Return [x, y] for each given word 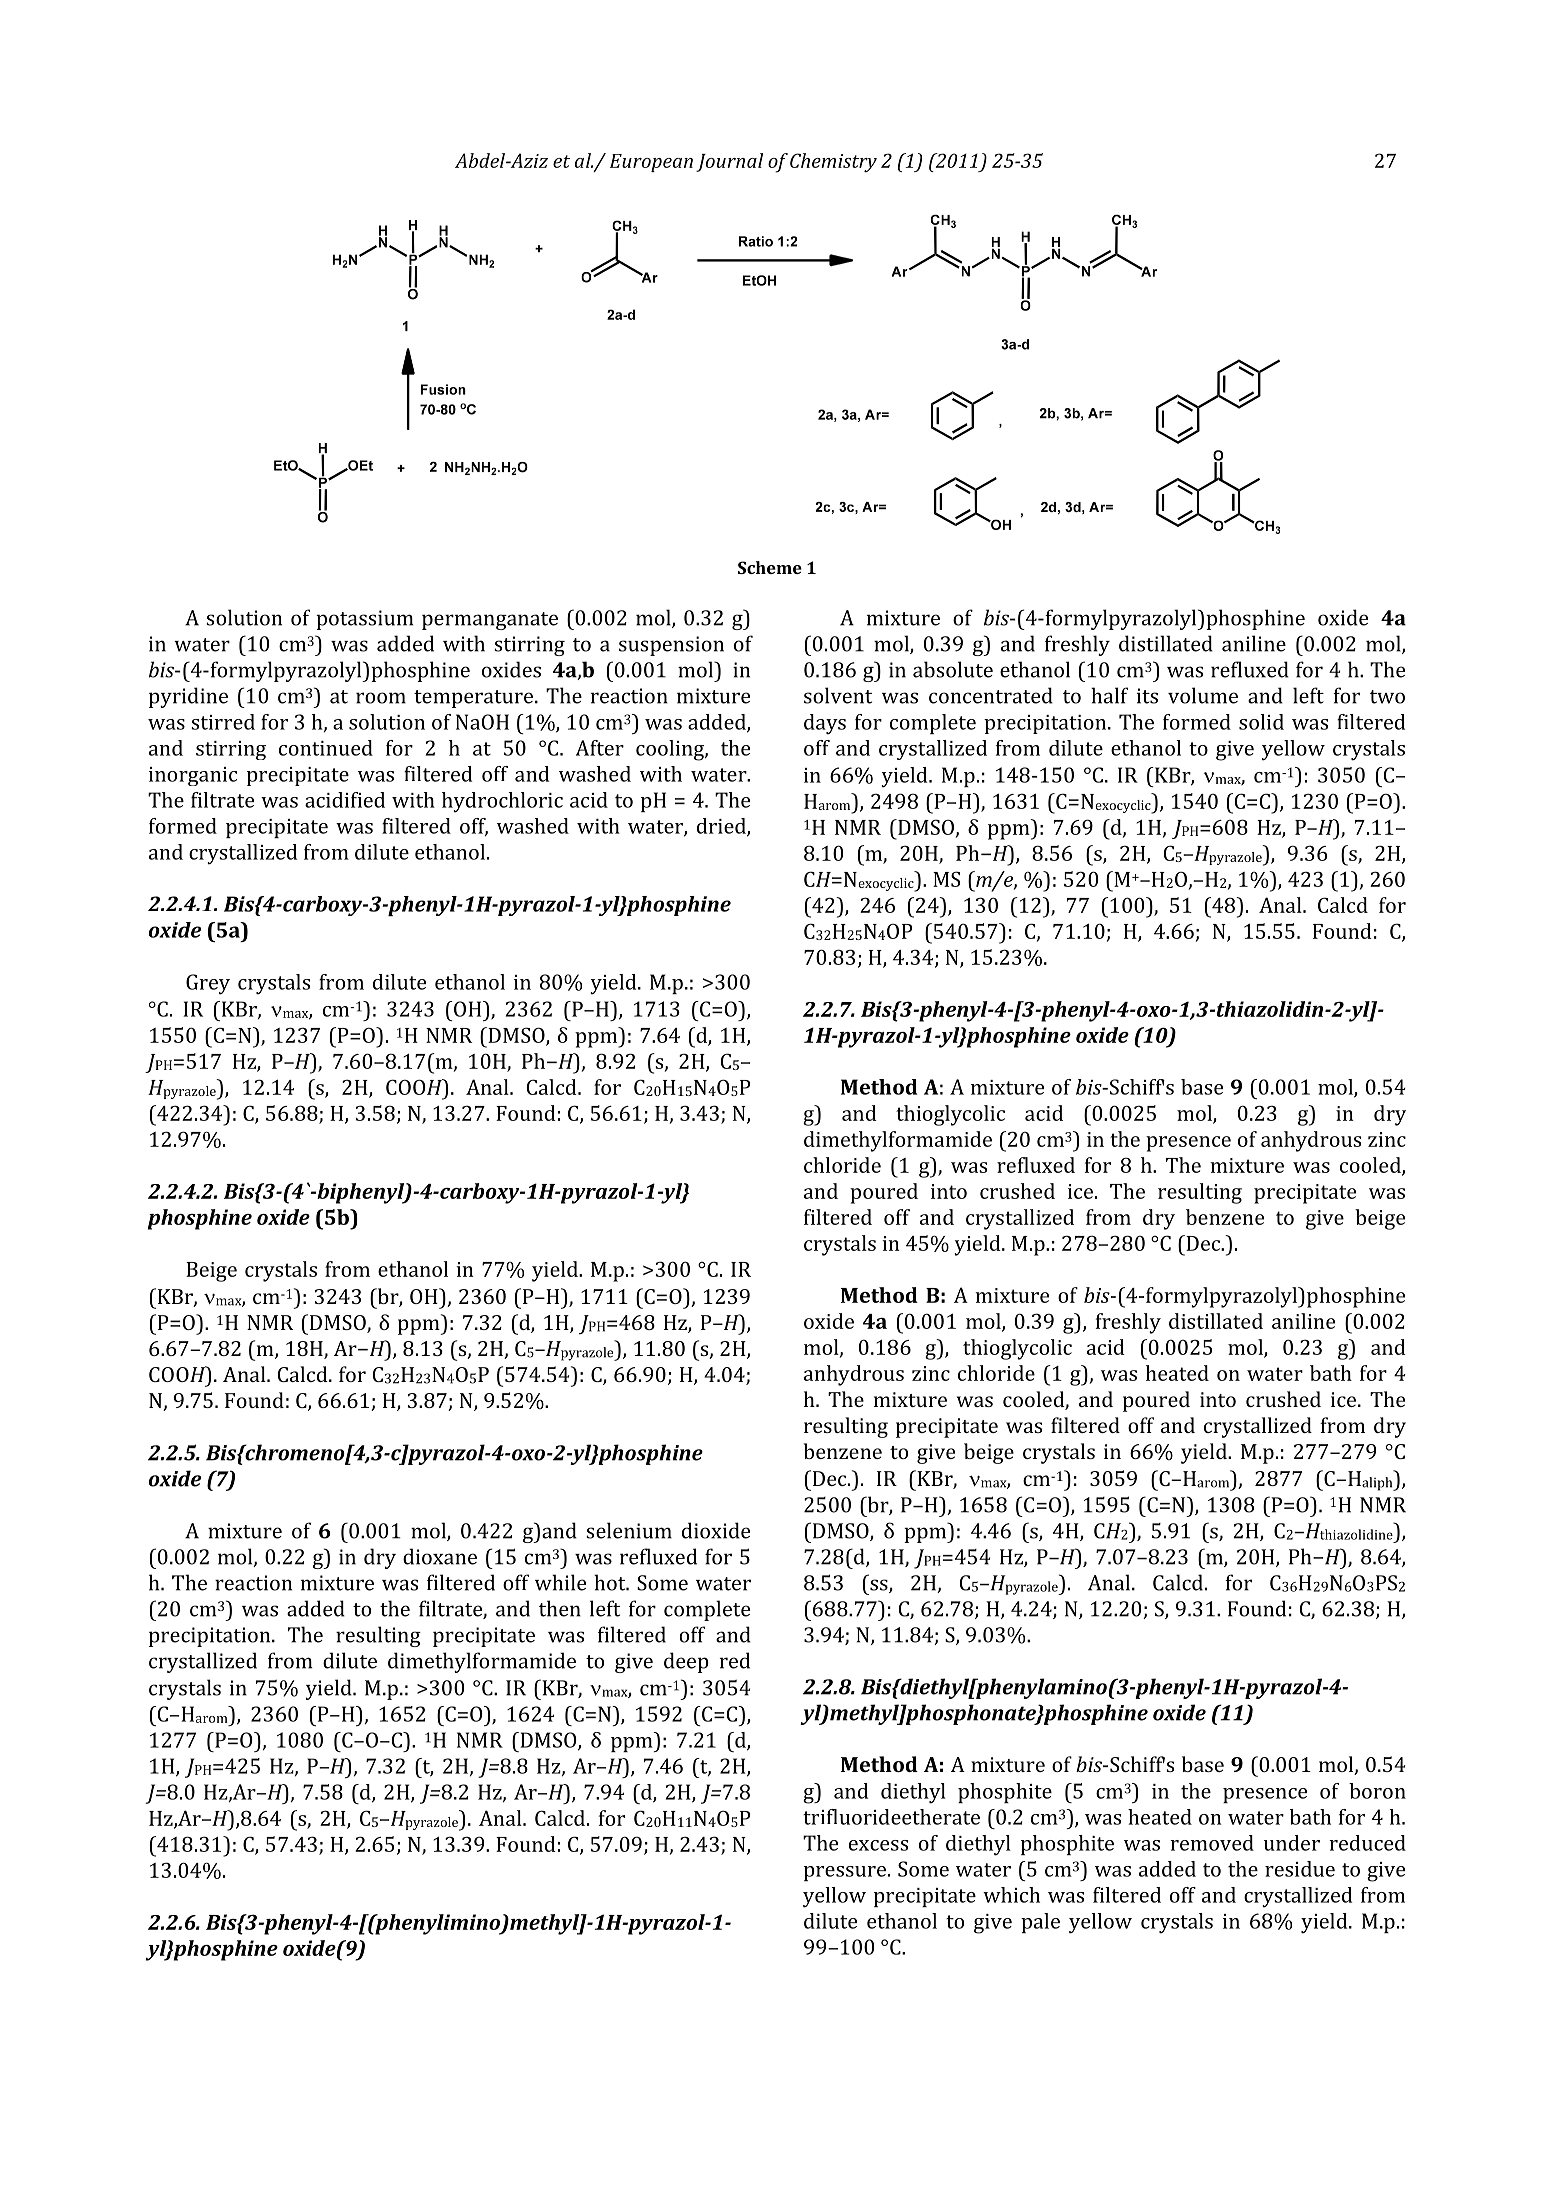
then [560, 1608]
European [651, 163]
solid [1261, 722]
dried [722, 827]
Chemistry [833, 163]
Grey [208, 984]
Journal [729, 162]
